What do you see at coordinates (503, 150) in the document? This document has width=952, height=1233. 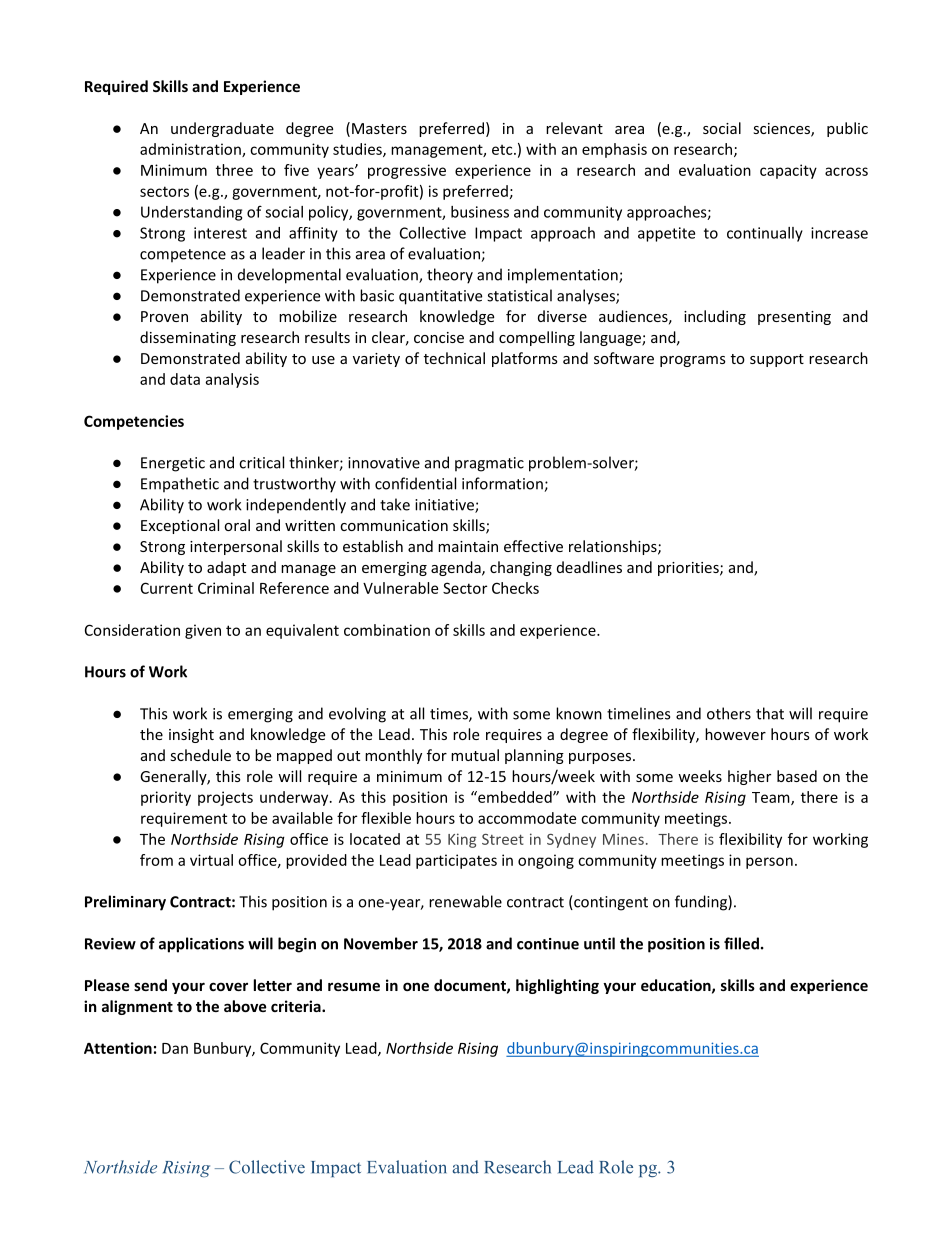 I see `etc` at bounding box center [503, 150].
